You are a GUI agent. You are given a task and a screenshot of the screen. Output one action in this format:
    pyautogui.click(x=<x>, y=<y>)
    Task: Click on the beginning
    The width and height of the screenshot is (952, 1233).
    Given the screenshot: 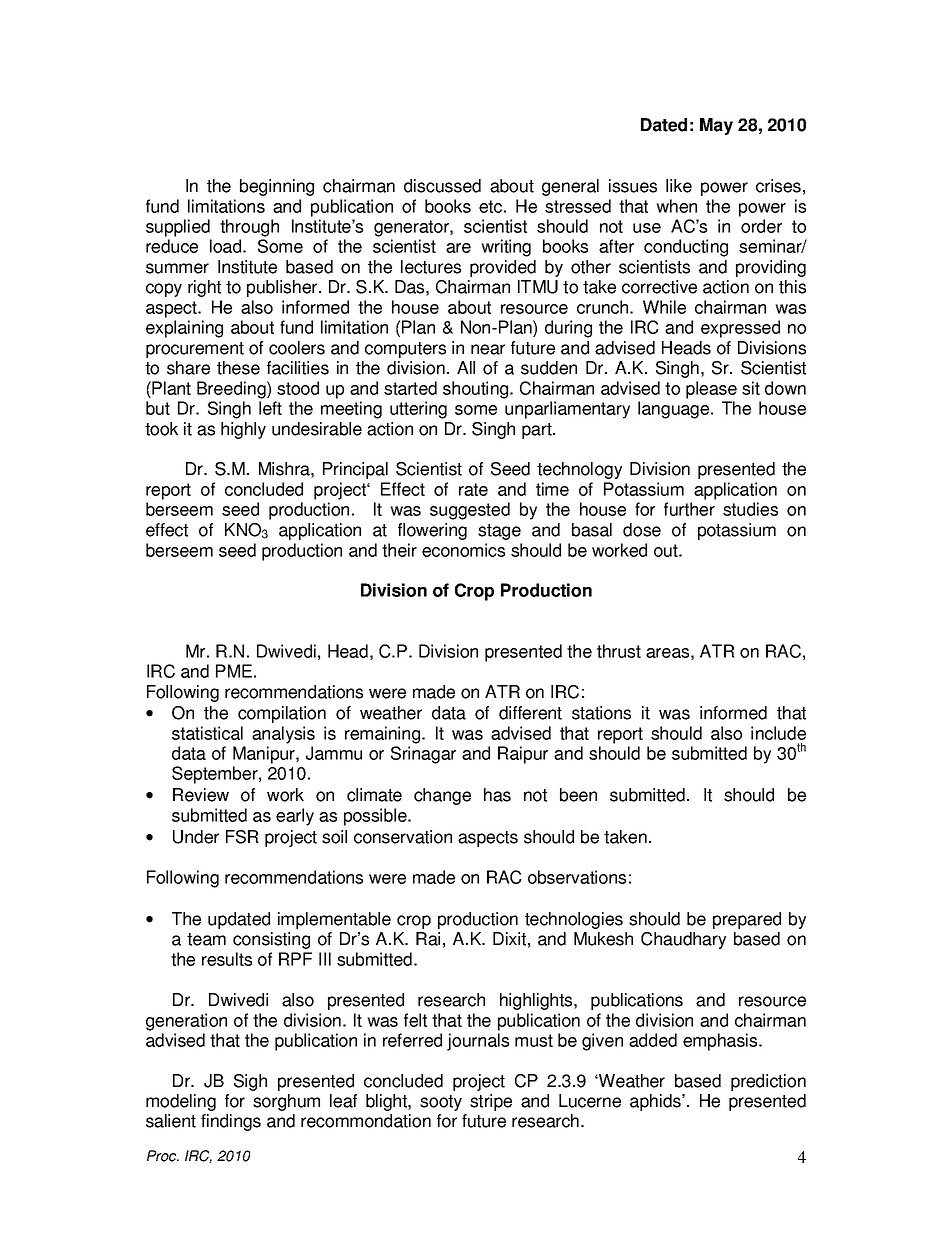 What is the action you would take?
    pyautogui.click(x=277, y=187)
